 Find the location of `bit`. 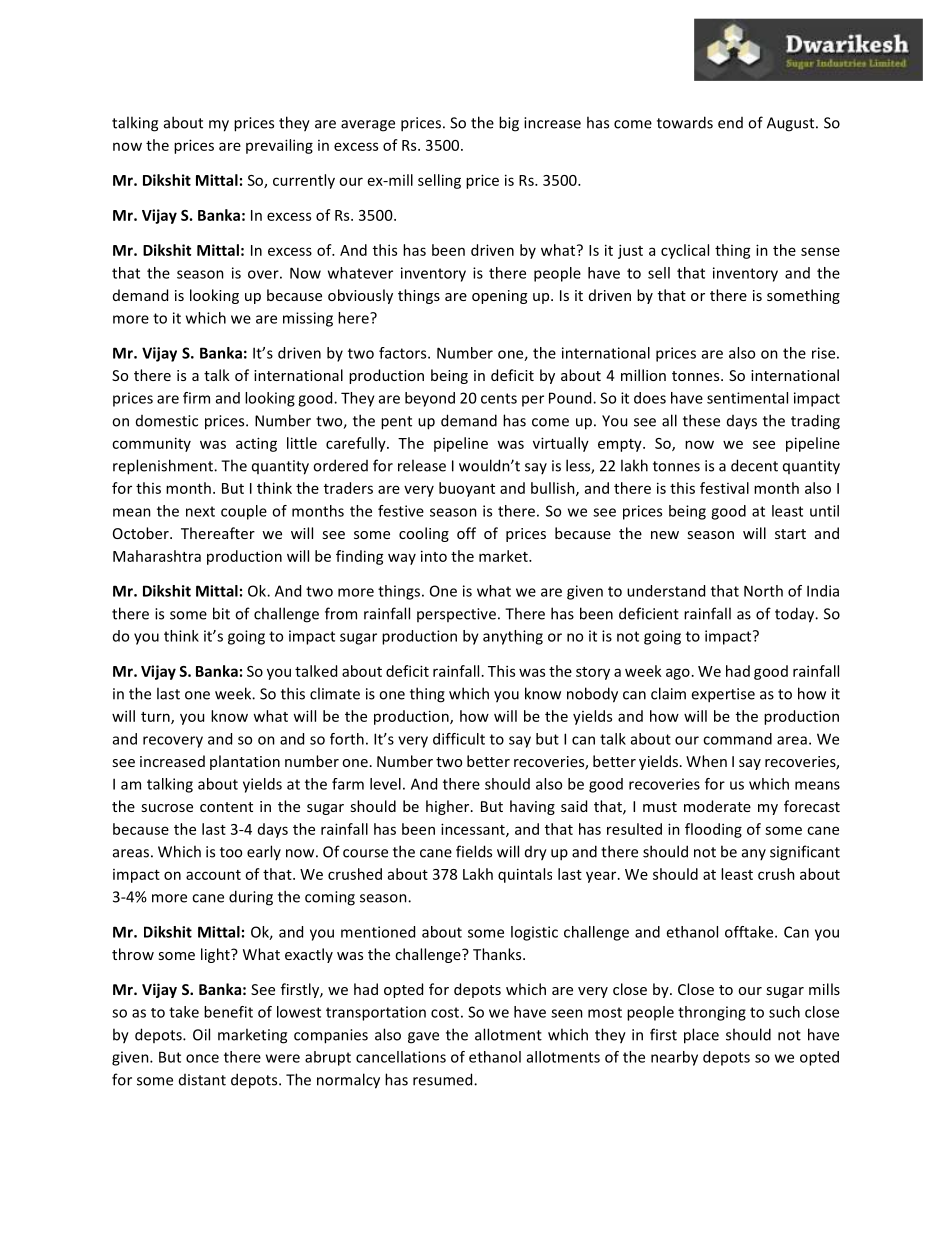

bit is located at coordinates (221, 613).
